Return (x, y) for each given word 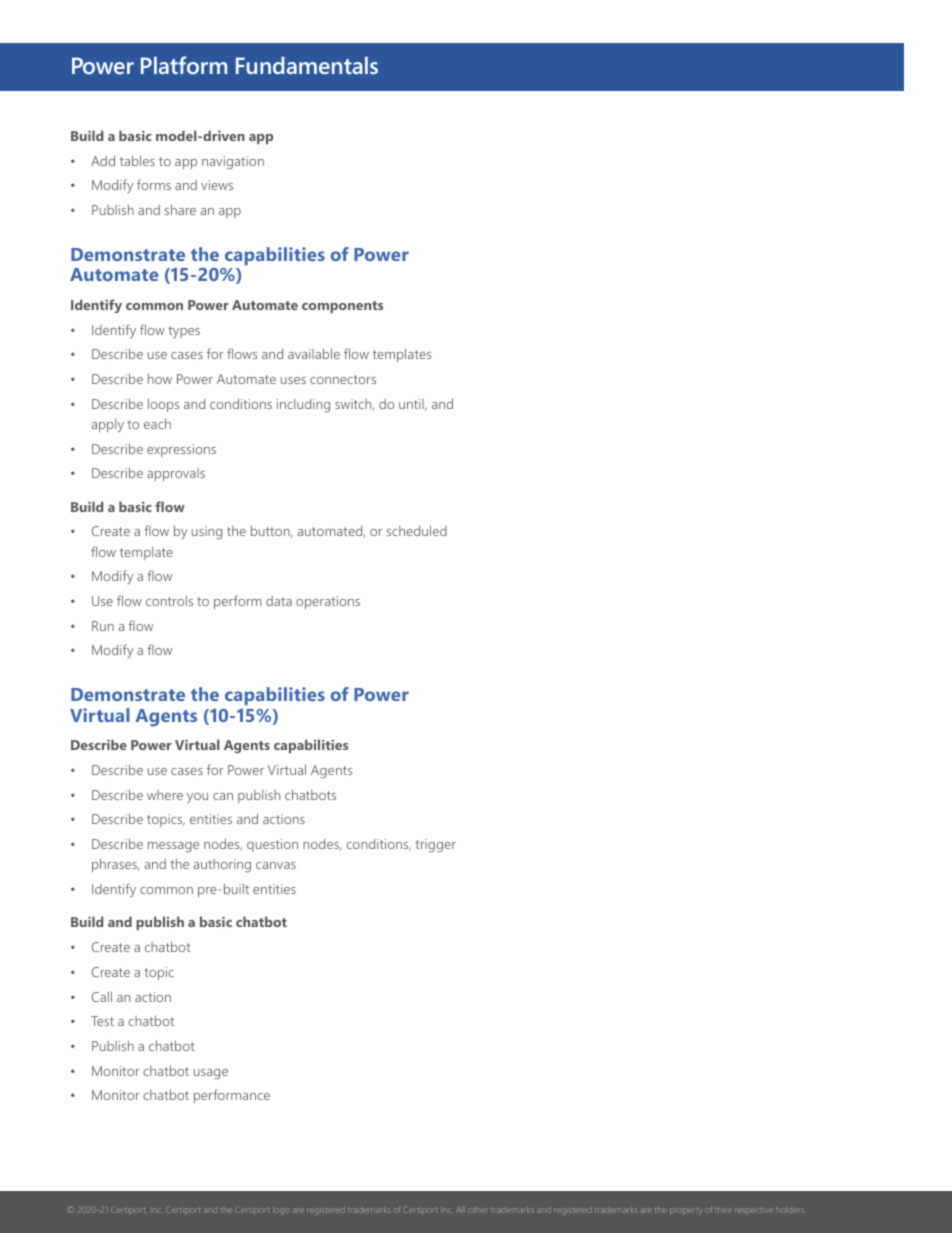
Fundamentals (307, 65)
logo (281, 1210)
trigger (435, 845)
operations (328, 602)
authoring (222, 865)
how (160, 379)
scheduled (417, 530)
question (272, 845)
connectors (343, 379)
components (342, 307)
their (723, 1210)
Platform (184, 65)
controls (169, 601)
